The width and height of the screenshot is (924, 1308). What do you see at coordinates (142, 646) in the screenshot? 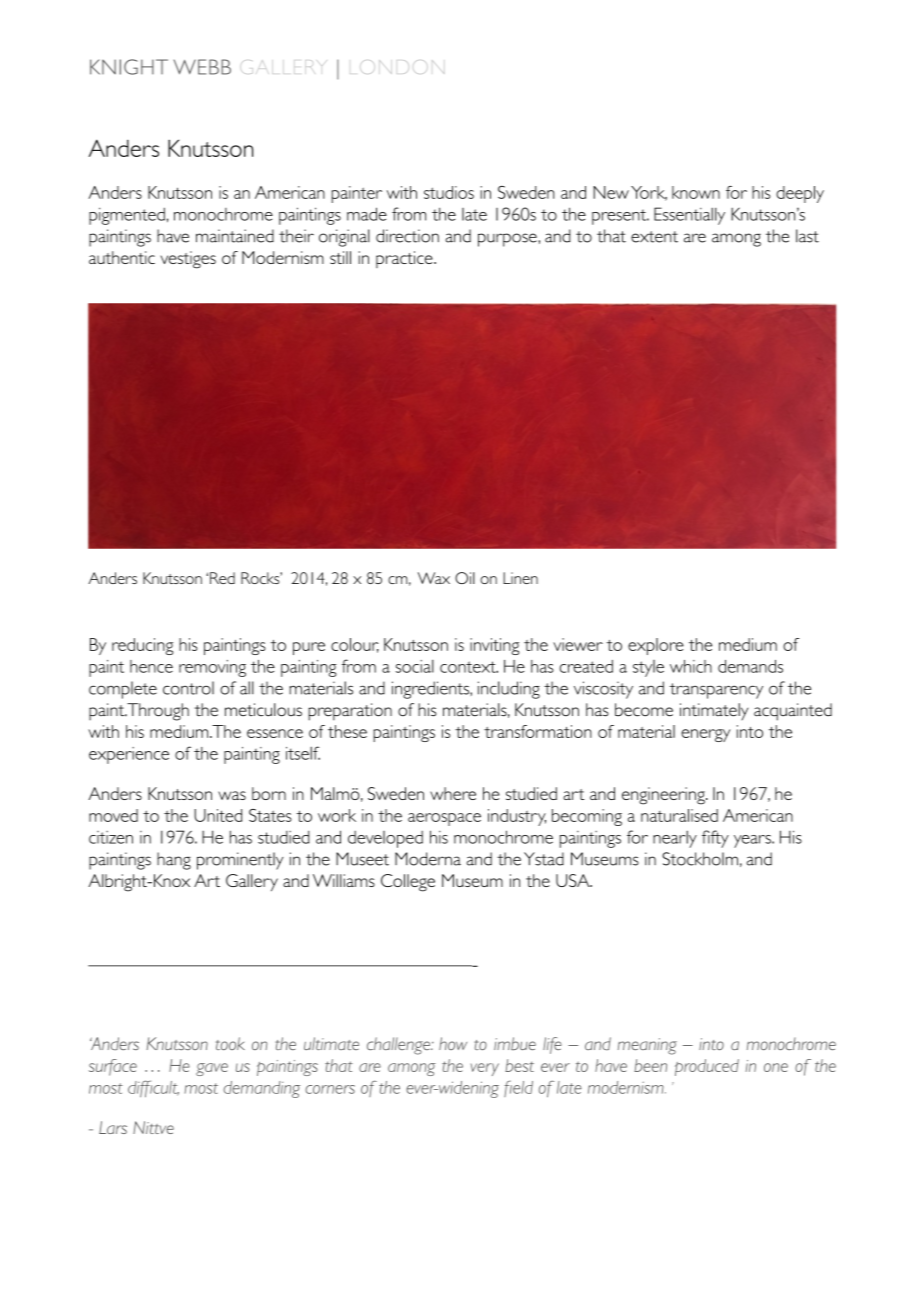
I see `reducing` at bounding box center [142, 646].
